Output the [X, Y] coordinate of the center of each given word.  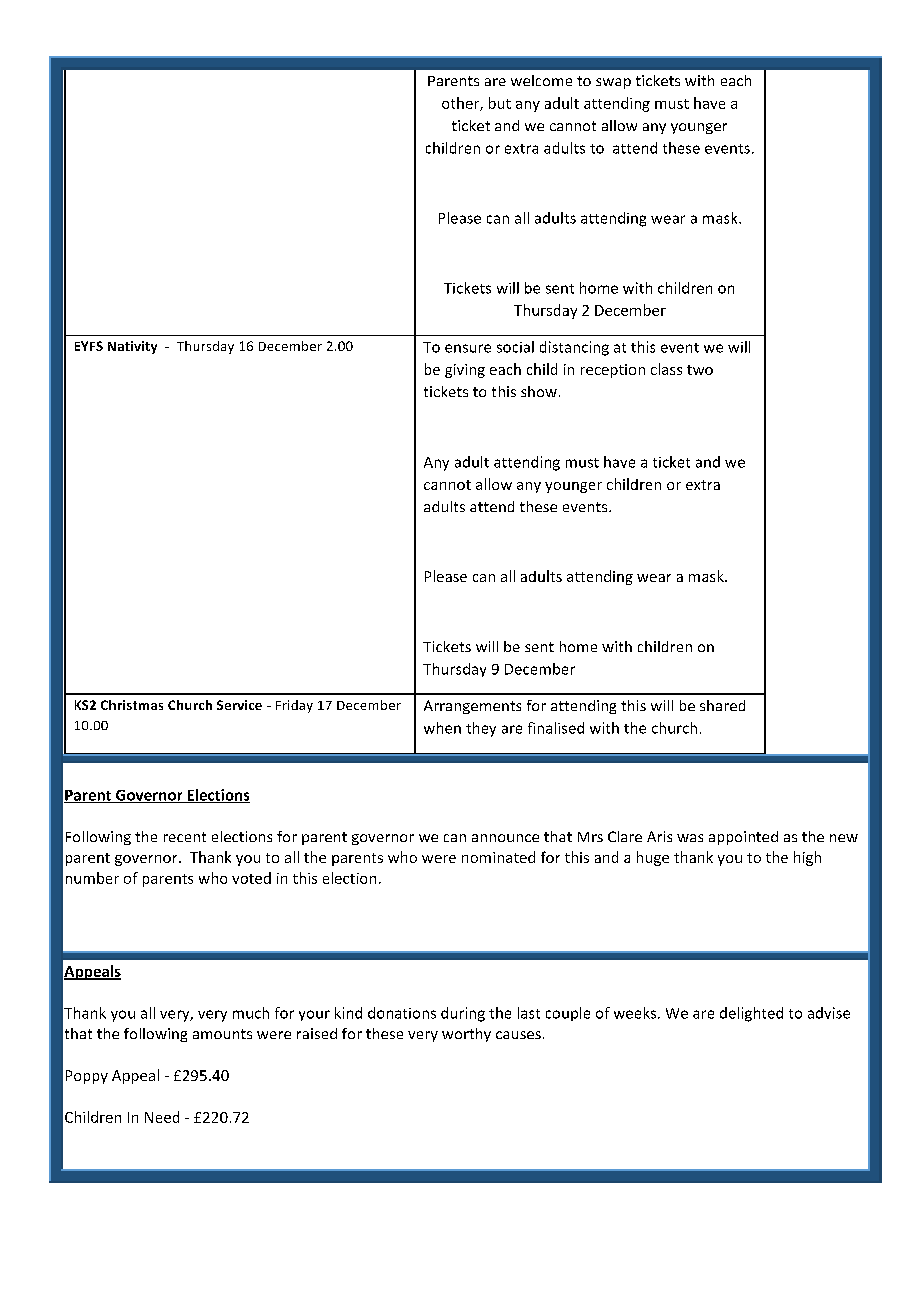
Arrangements [472, 707]
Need [162, 1117]
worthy [466, 1035]
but [500, 103]
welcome [541, 80]
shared [722, 705]
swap [613, 83]
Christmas [132, 705]
